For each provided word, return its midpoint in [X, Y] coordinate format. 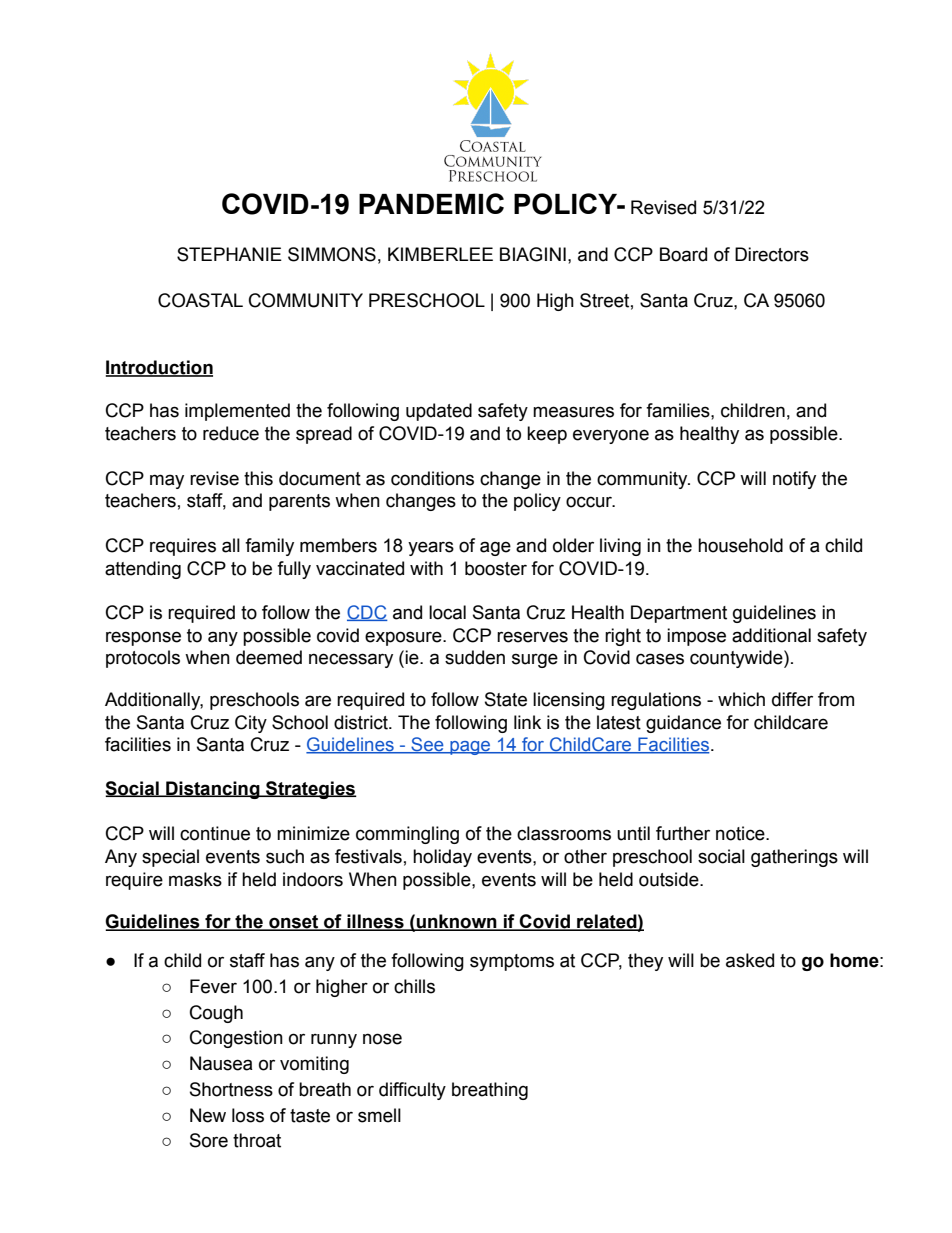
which [741, 699]
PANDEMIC [431, 203]
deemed [269, 657]
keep [547, 435]
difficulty [412, 1091]
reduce [231, 433]
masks [195, 879]
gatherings [794, 858]
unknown [457, 922]
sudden [475, 657]
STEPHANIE [229, 254]
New [208, 1115]
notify [794, 480]
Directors [772, 254]
